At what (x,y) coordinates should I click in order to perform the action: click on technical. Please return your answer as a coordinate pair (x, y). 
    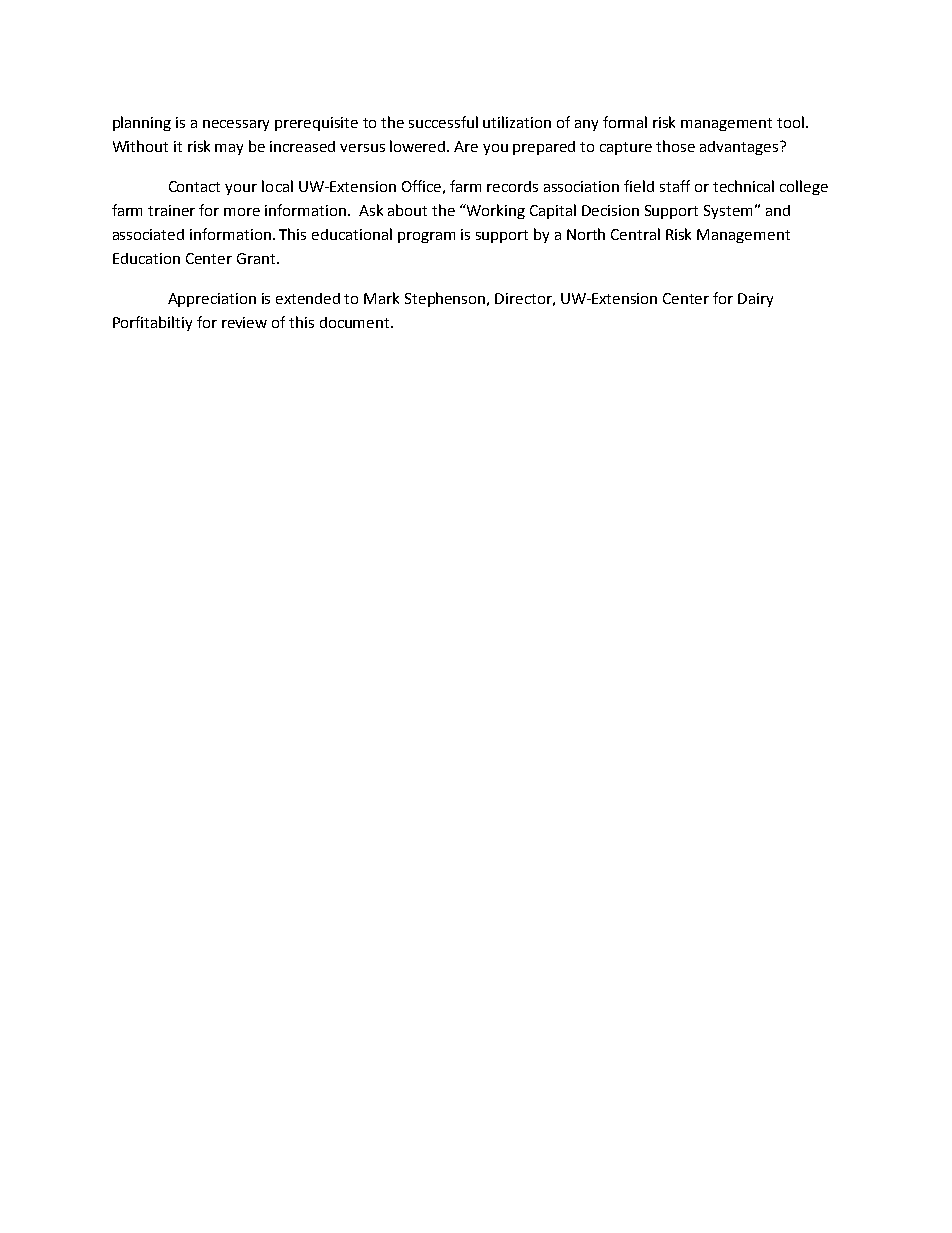
    Looking at the image, I should click on (743, 186).
